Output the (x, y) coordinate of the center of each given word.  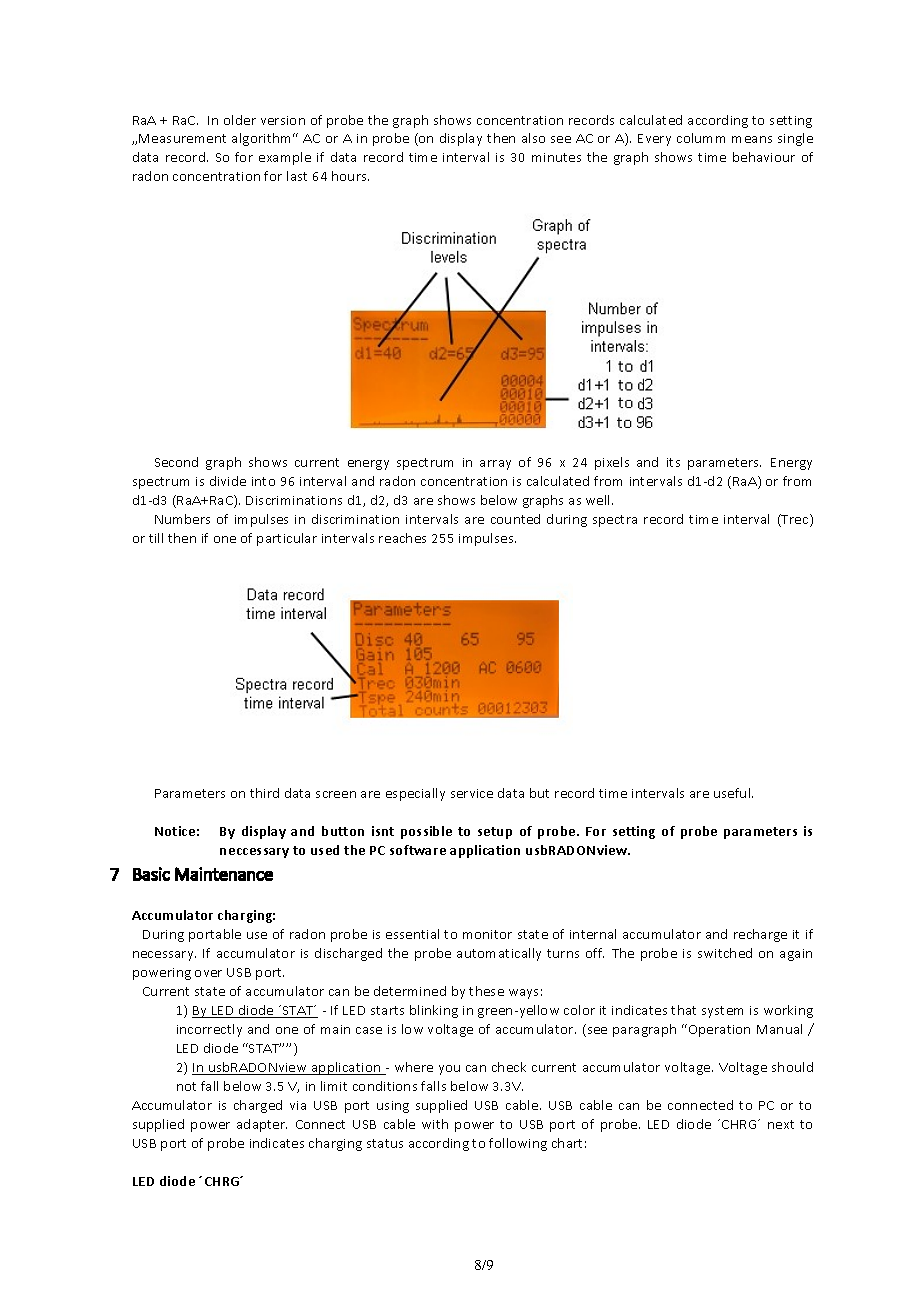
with (435, 1124)
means (752, 139)
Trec (795, 520)
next (781, 1124)
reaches (402, 538)
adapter (262, 1125)
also (533, 138)
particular (287, 539)
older (240, 120)
